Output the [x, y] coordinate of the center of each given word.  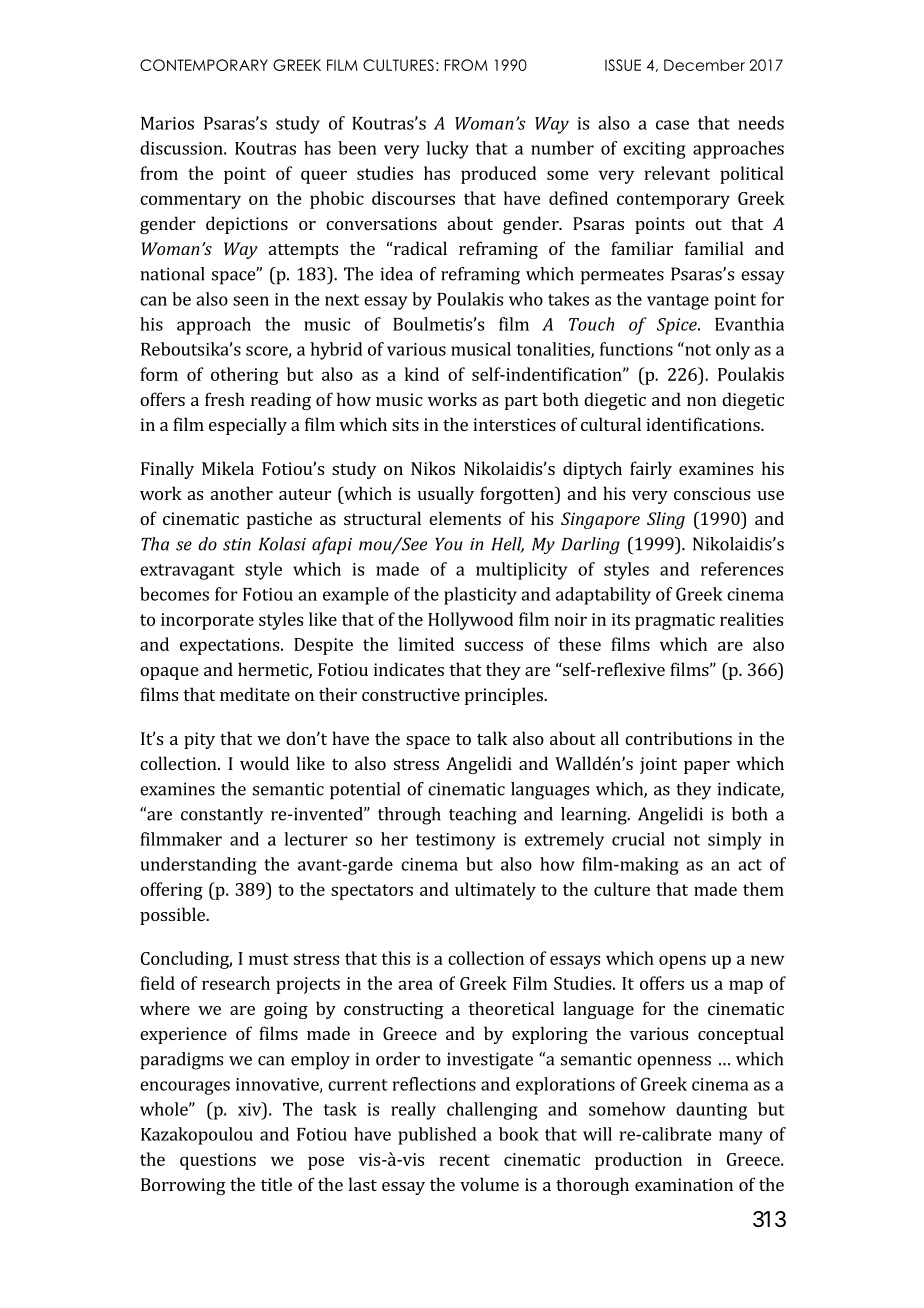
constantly [222, 816]
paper [707, 767]
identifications [704, 424]
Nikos [433, 468]
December [704, 65]
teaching [483, 816]
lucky [447, 150]
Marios [167, 123]
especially [248, 426]
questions [218, 1161]
